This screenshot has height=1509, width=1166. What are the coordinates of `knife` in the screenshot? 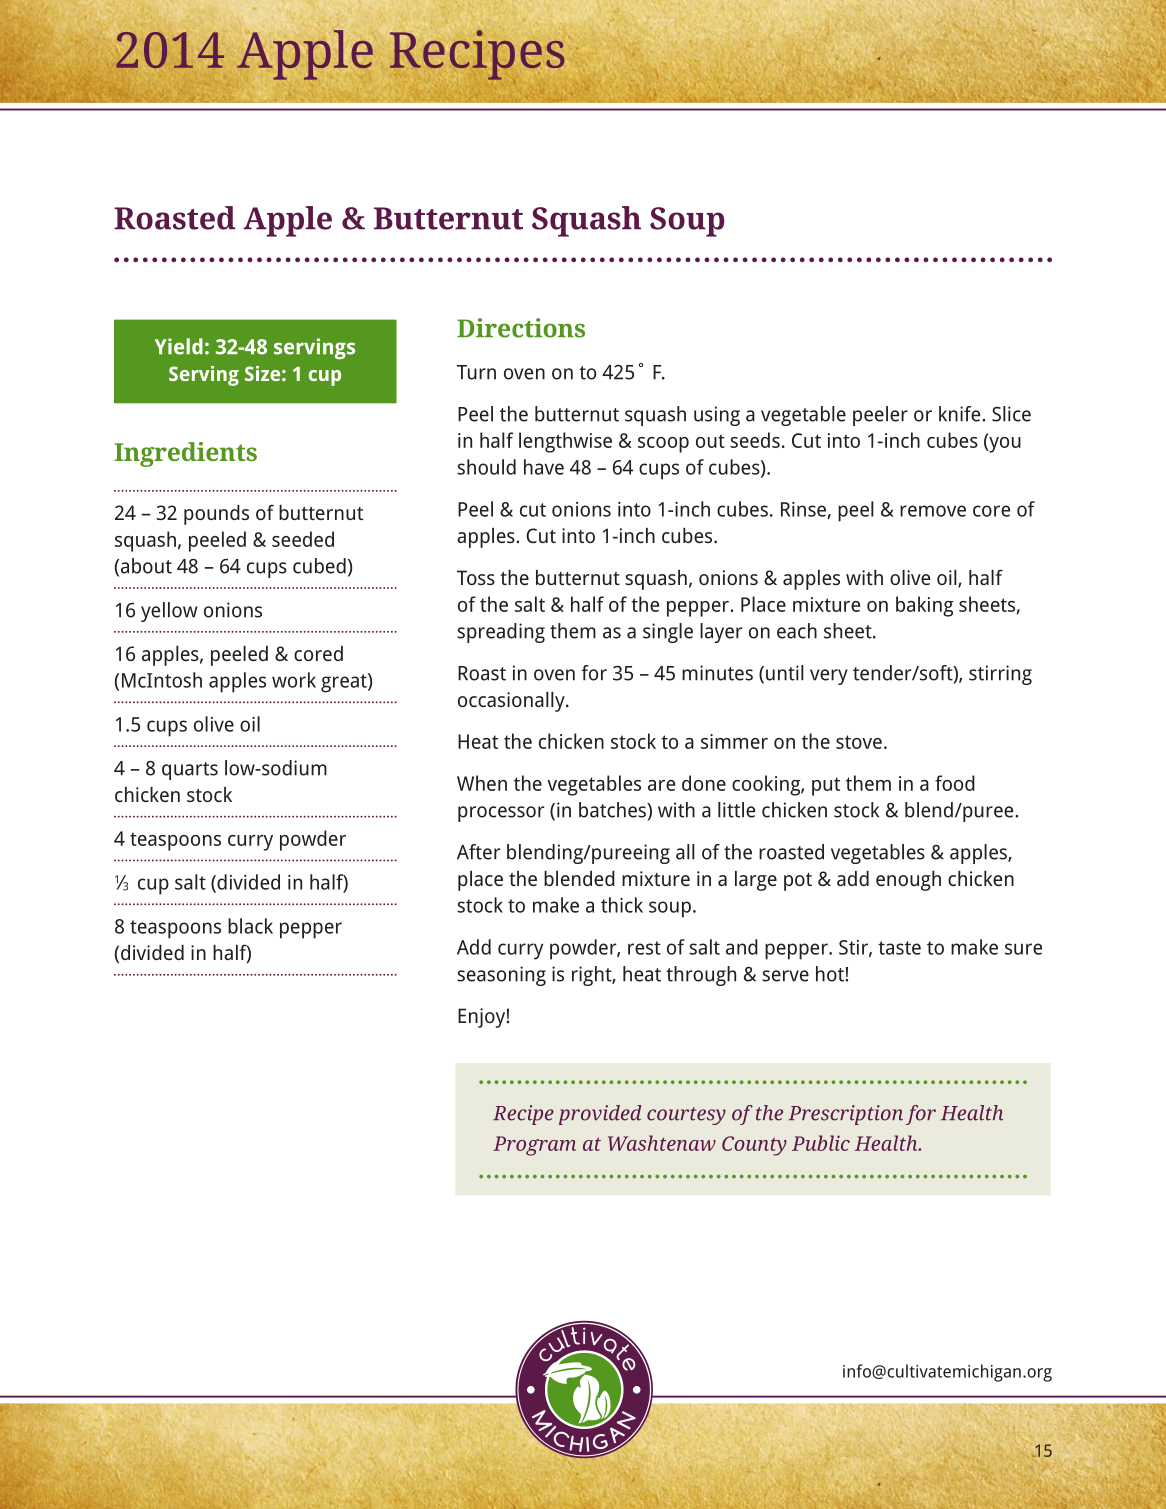 It's located at (961, 414).
